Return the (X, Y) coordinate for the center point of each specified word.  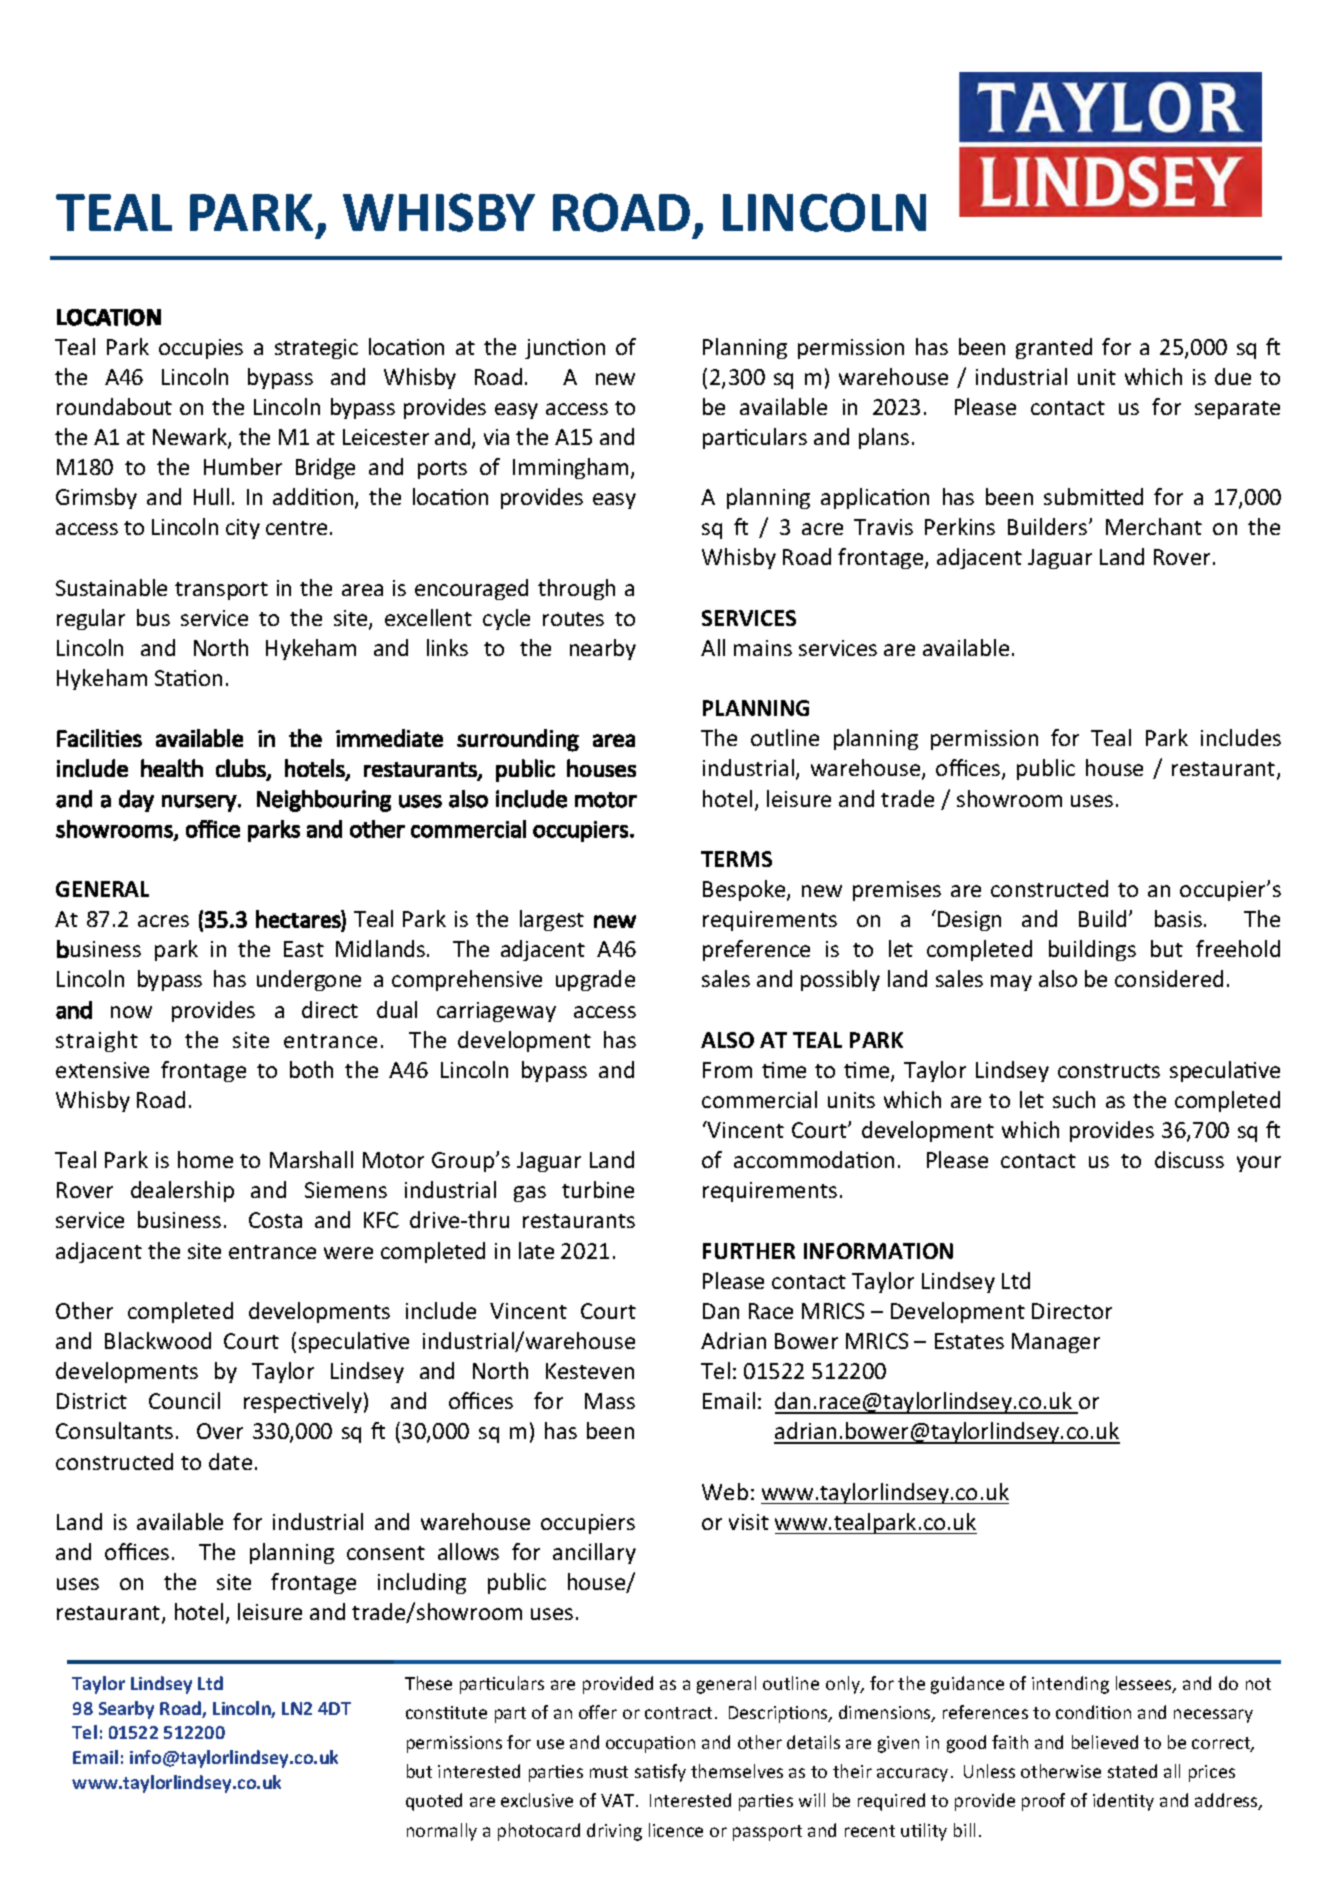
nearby (603, 649)
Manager (1056, 1343)
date (230, 1461)
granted (1054, 348)
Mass (610, 1401)
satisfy (660, 1773)
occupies (201, 349)
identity (1123, 1802)
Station (188, 678)
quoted (434, 1802)
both (311, 1069)
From (727, 1070)
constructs (1109, 1071)
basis (1178, 918)
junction (565, 349)
